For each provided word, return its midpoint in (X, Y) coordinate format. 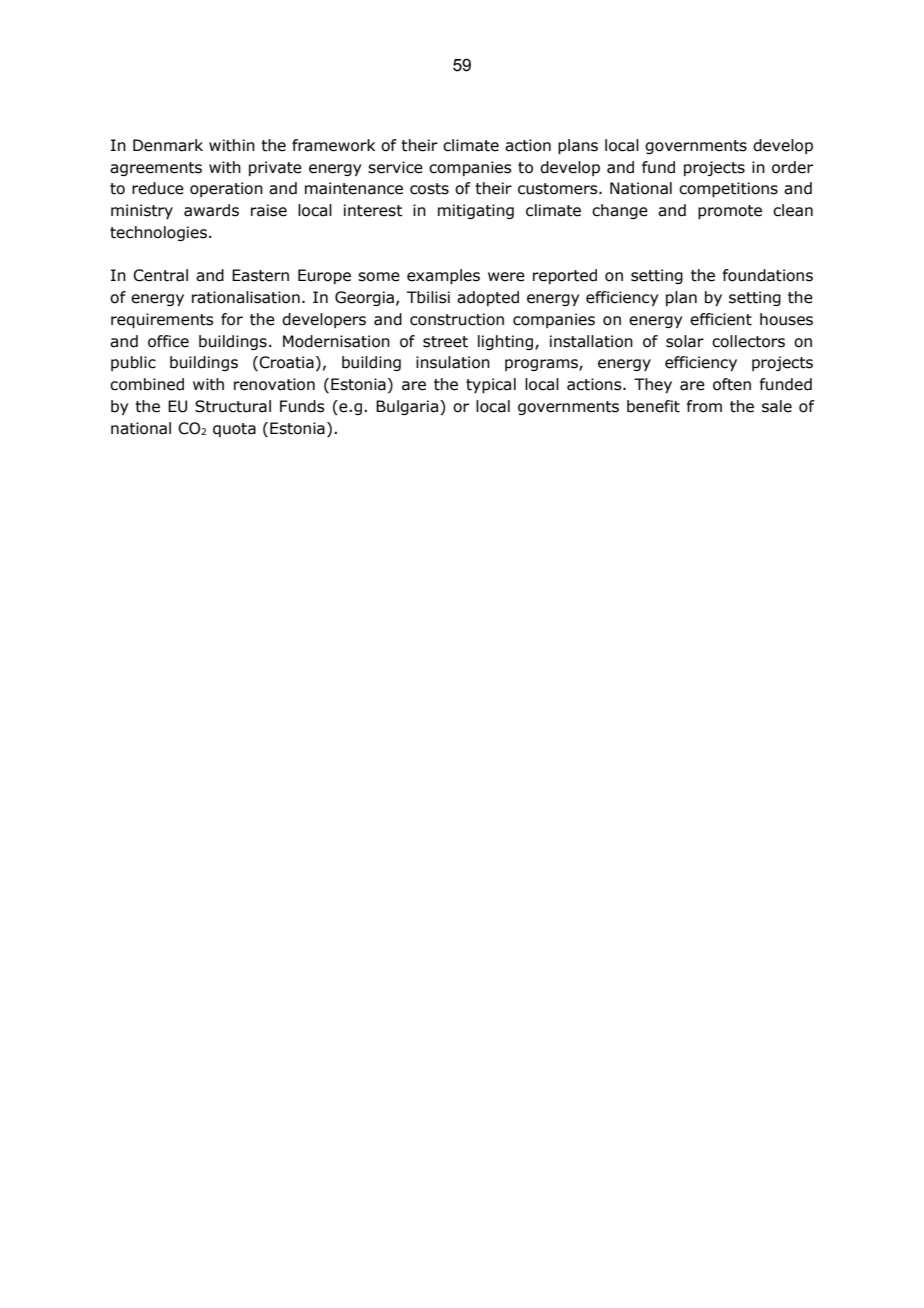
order (792, 167)
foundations (768, 275)
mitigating (476, 211)
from (704, 406)
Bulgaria (407, 407)
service (395, 167)
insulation (453, 362)
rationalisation (246, 297)
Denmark (168, 145)
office (168, 341)
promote (730, 212)
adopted (488, 298)
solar (685, 341)
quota (234, 430)
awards (211, 210)
